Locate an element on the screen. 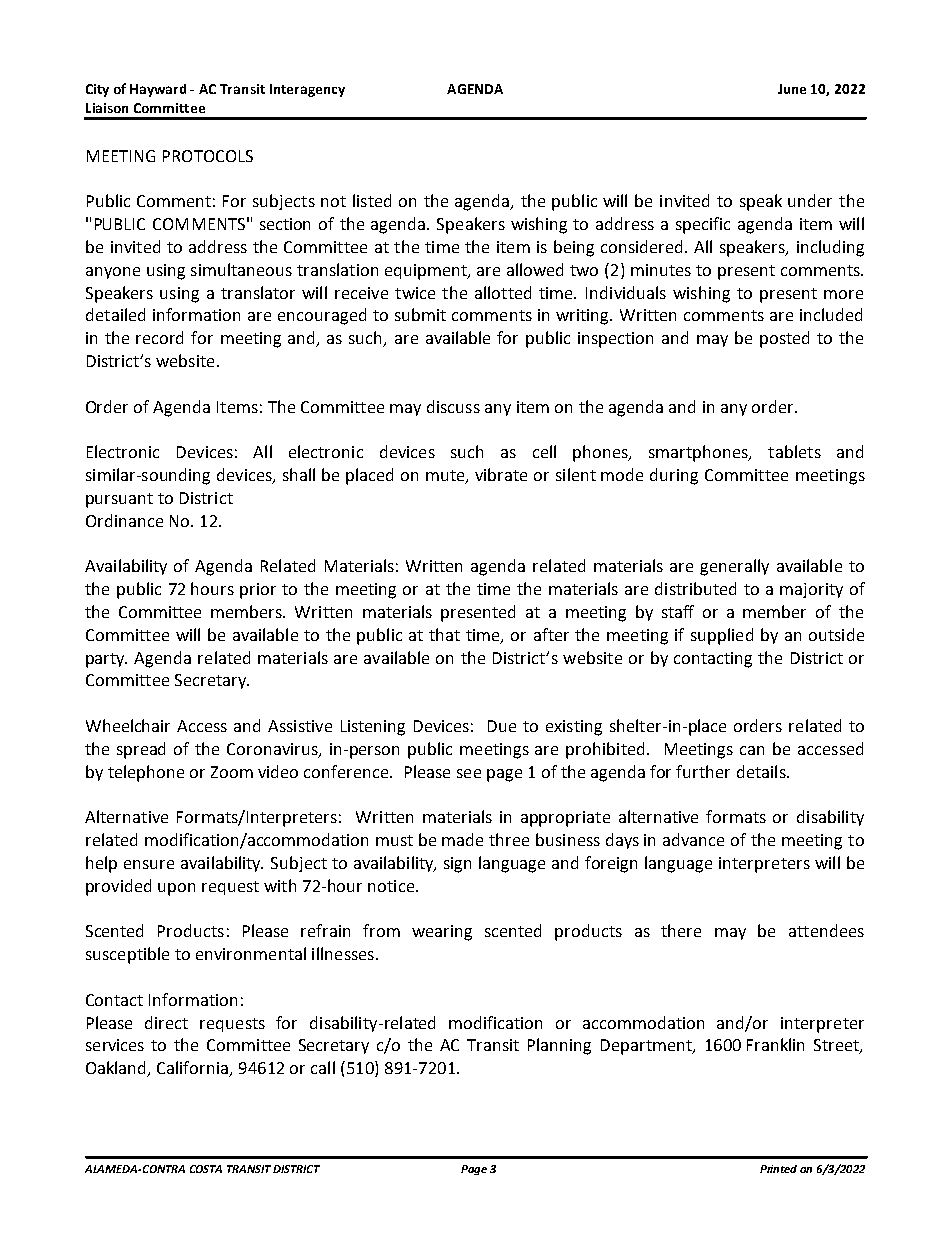 The image size is (952, 1233). listed is located at coordinates (372, 200).
